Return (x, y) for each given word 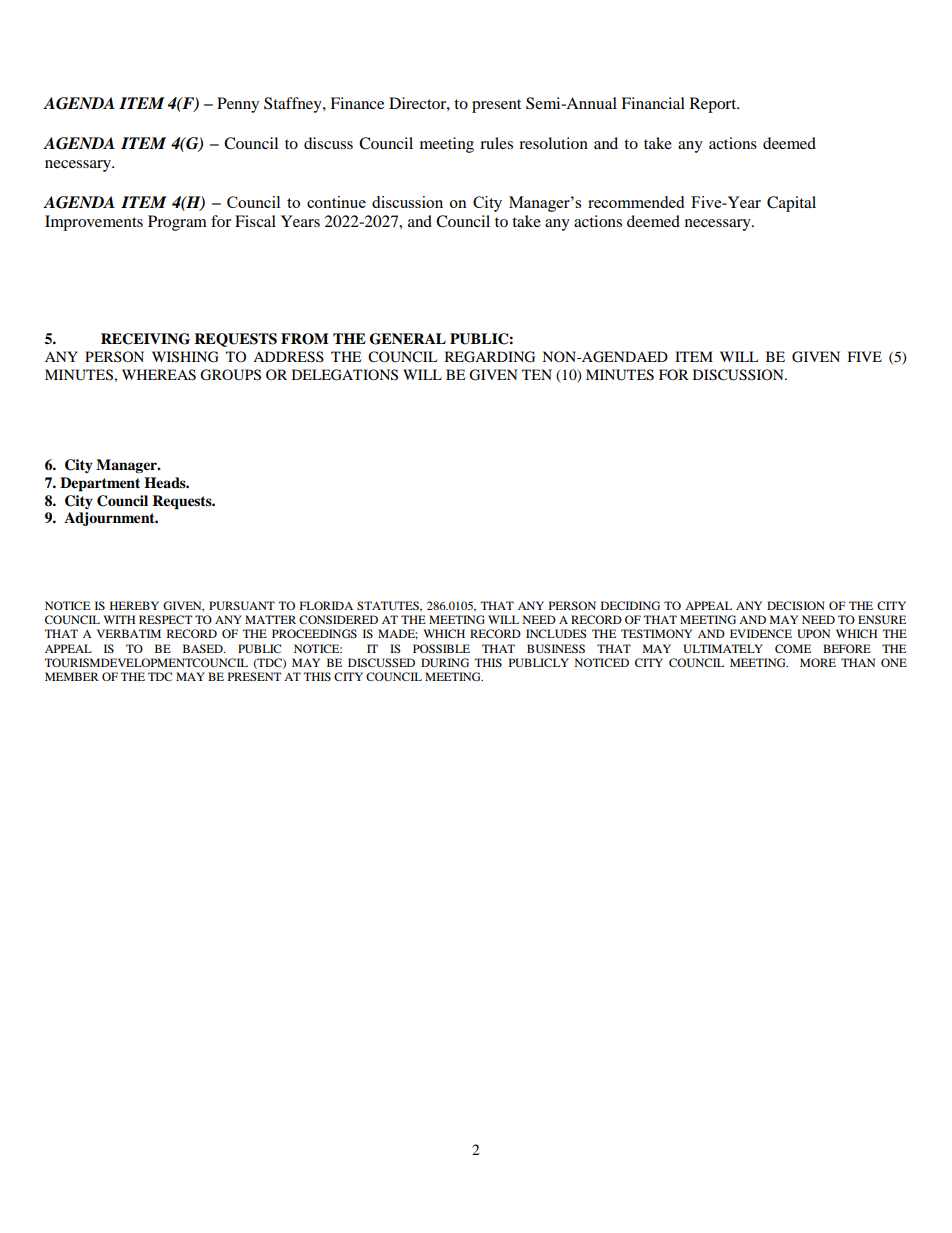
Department (100, 484)
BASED (204, 648)
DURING (445, 662)
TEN (537, 374)
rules (496, 143)
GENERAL (408, 339)
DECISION (796, 605)
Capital (791, 204)
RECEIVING (145, 339)
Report (714, 105)
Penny (238, 105)
